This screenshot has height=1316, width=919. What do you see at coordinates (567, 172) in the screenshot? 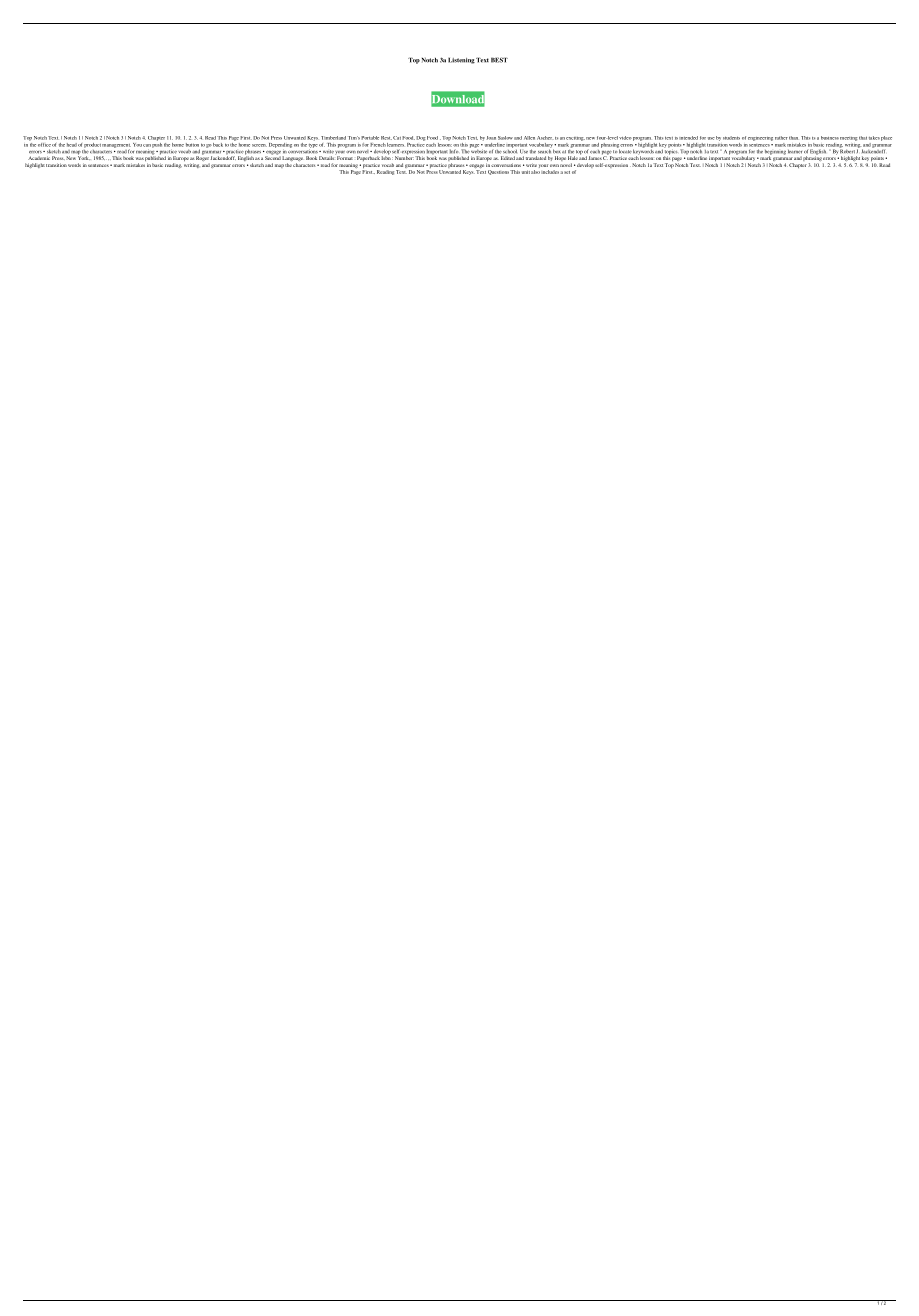
I see `set` at bounding box center [567, 172].
